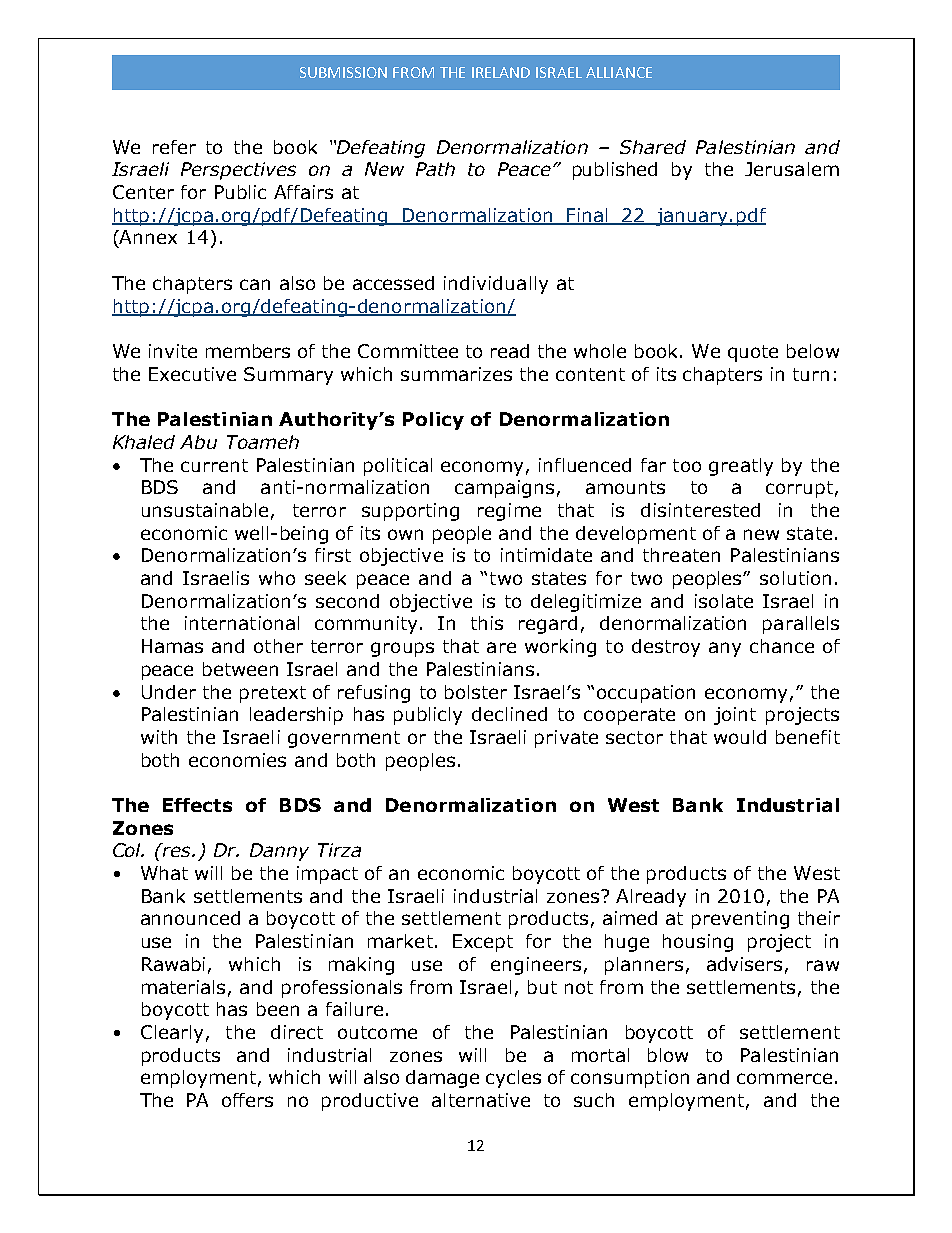 This page has height=1233, width=952. What do you see at coordinates (501, 72) in the page?
I see `IRELAND` at bounding box center [501, 72].
